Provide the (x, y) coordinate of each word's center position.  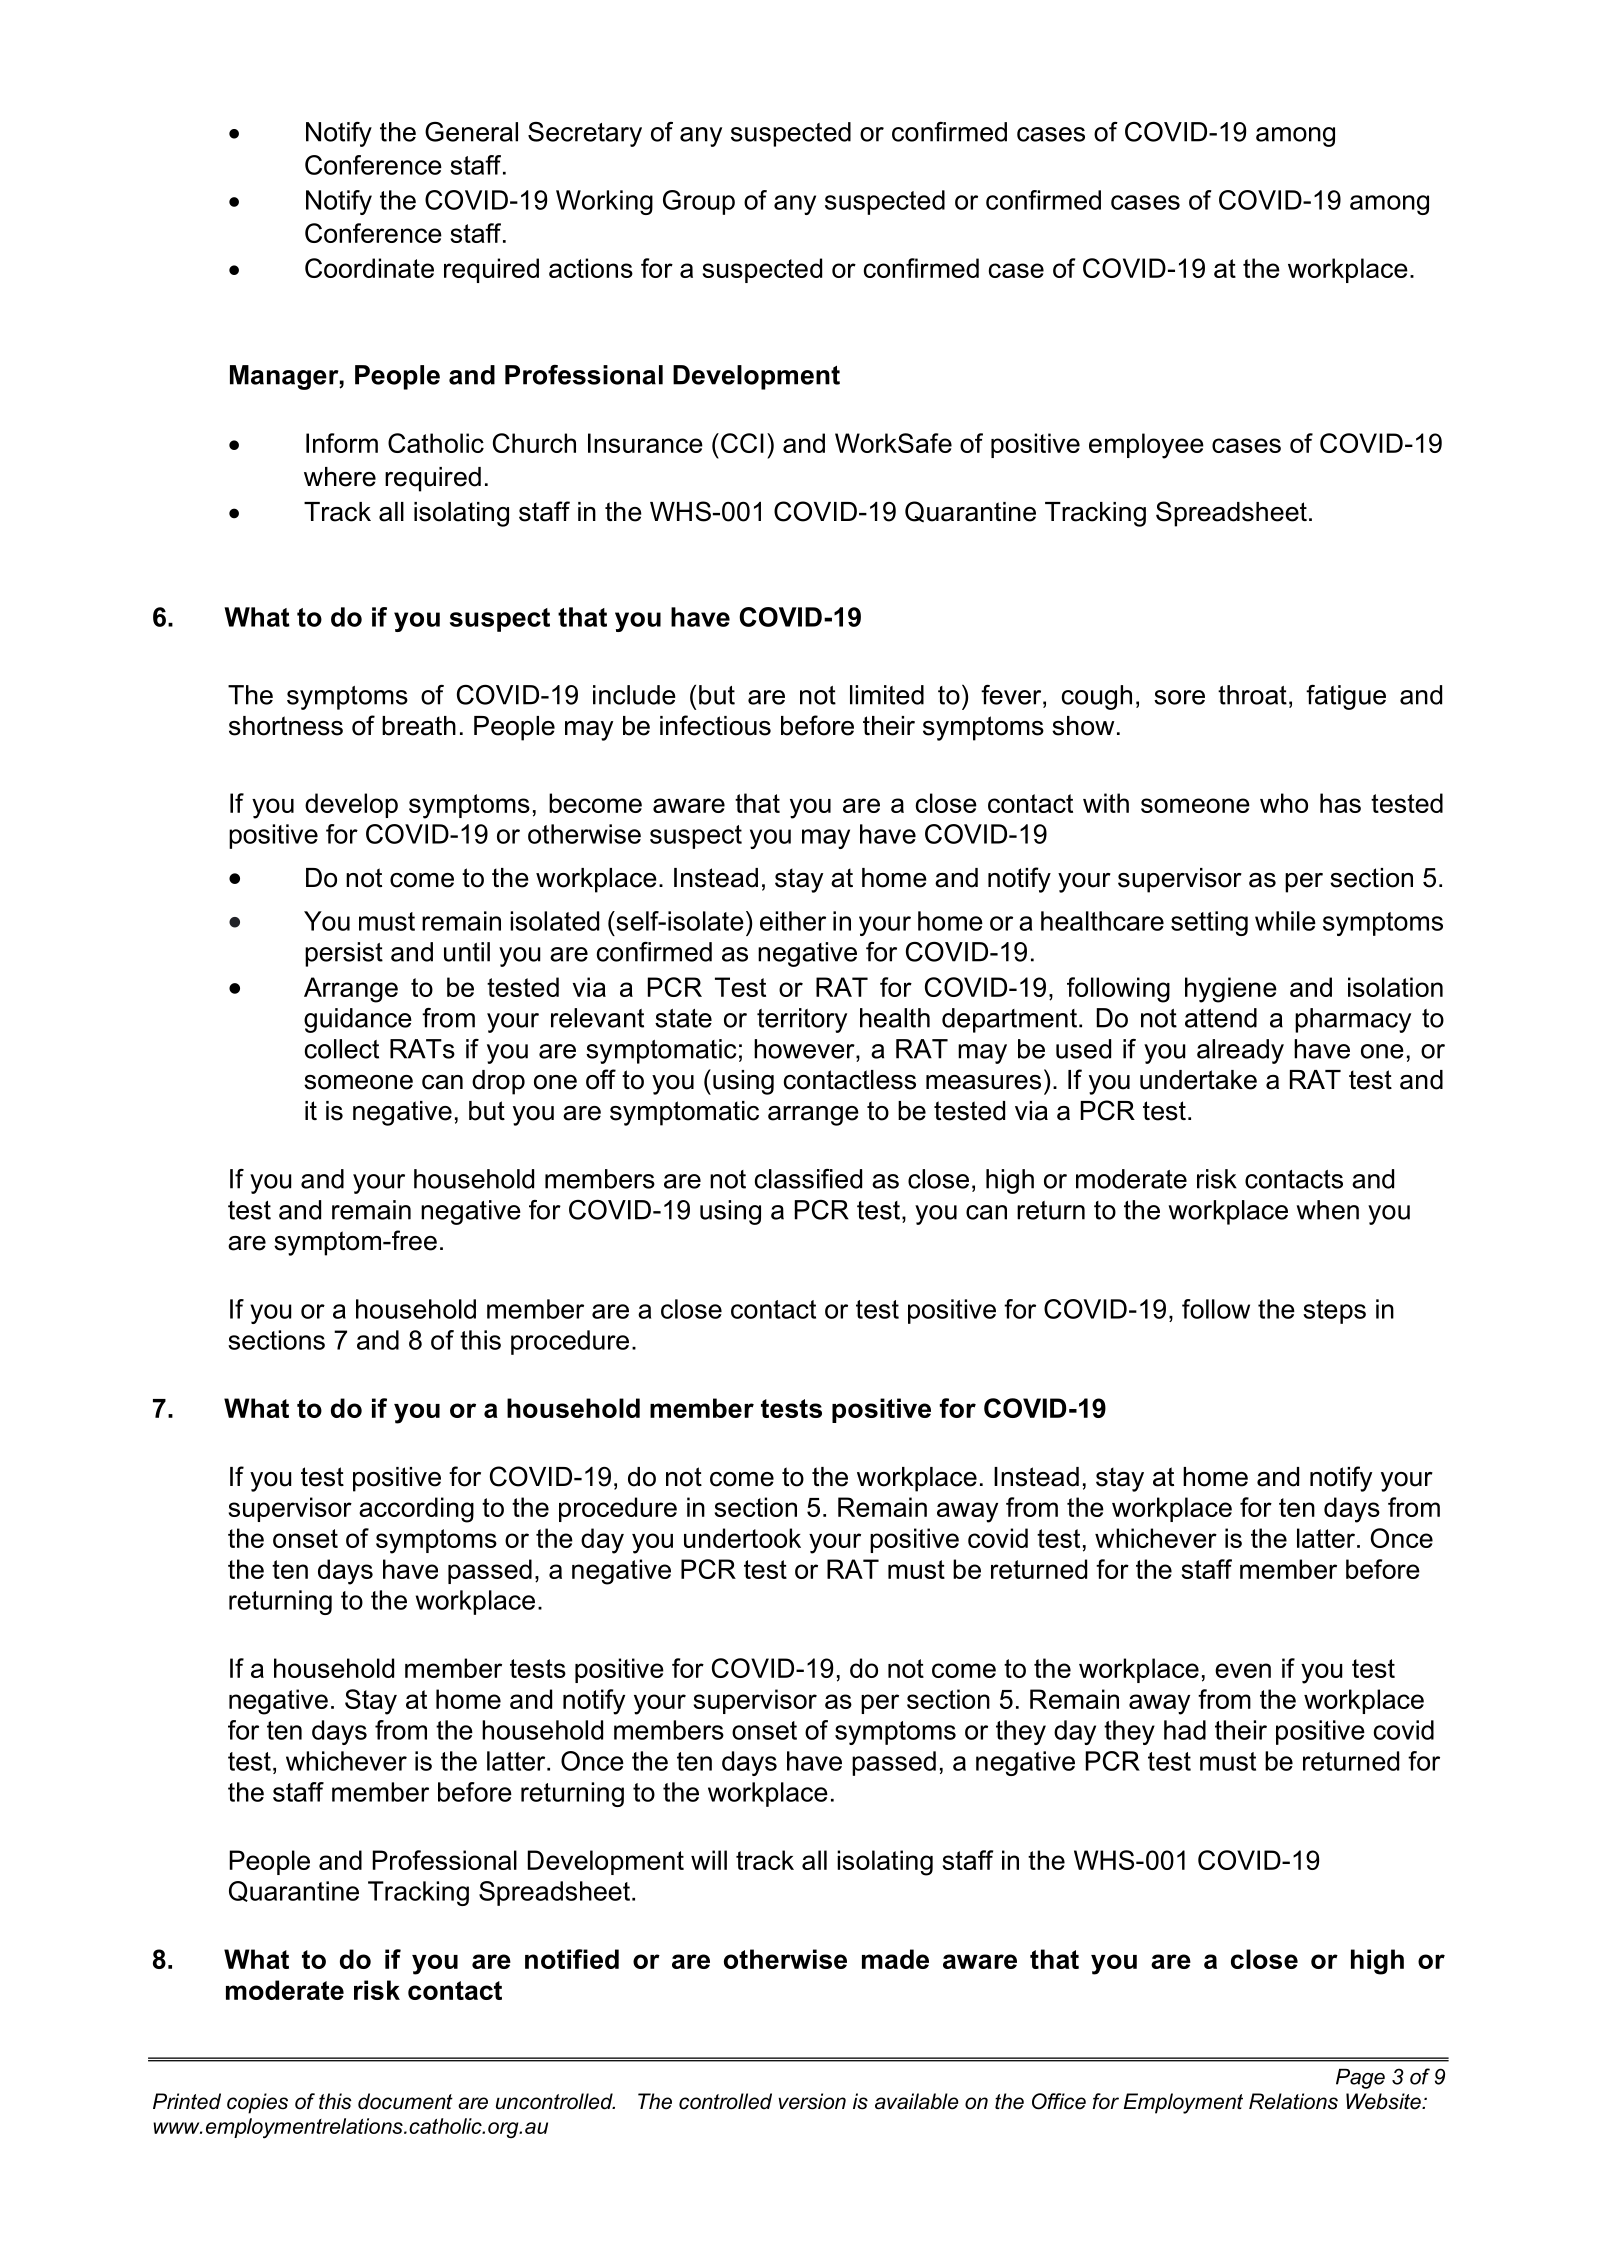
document (405, 2101)
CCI (742, 443)
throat (1252, 695)
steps (1334, 1312)
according (416, 1510)
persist (344, 954)
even (1243, 1670)
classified (808, 1179)
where (340, 477)
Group (699, 202)
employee (1146, 446)
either (793, 921)
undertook (742, 1538)
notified (572, 1959)
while (1285, 921)
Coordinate (369, 268)
